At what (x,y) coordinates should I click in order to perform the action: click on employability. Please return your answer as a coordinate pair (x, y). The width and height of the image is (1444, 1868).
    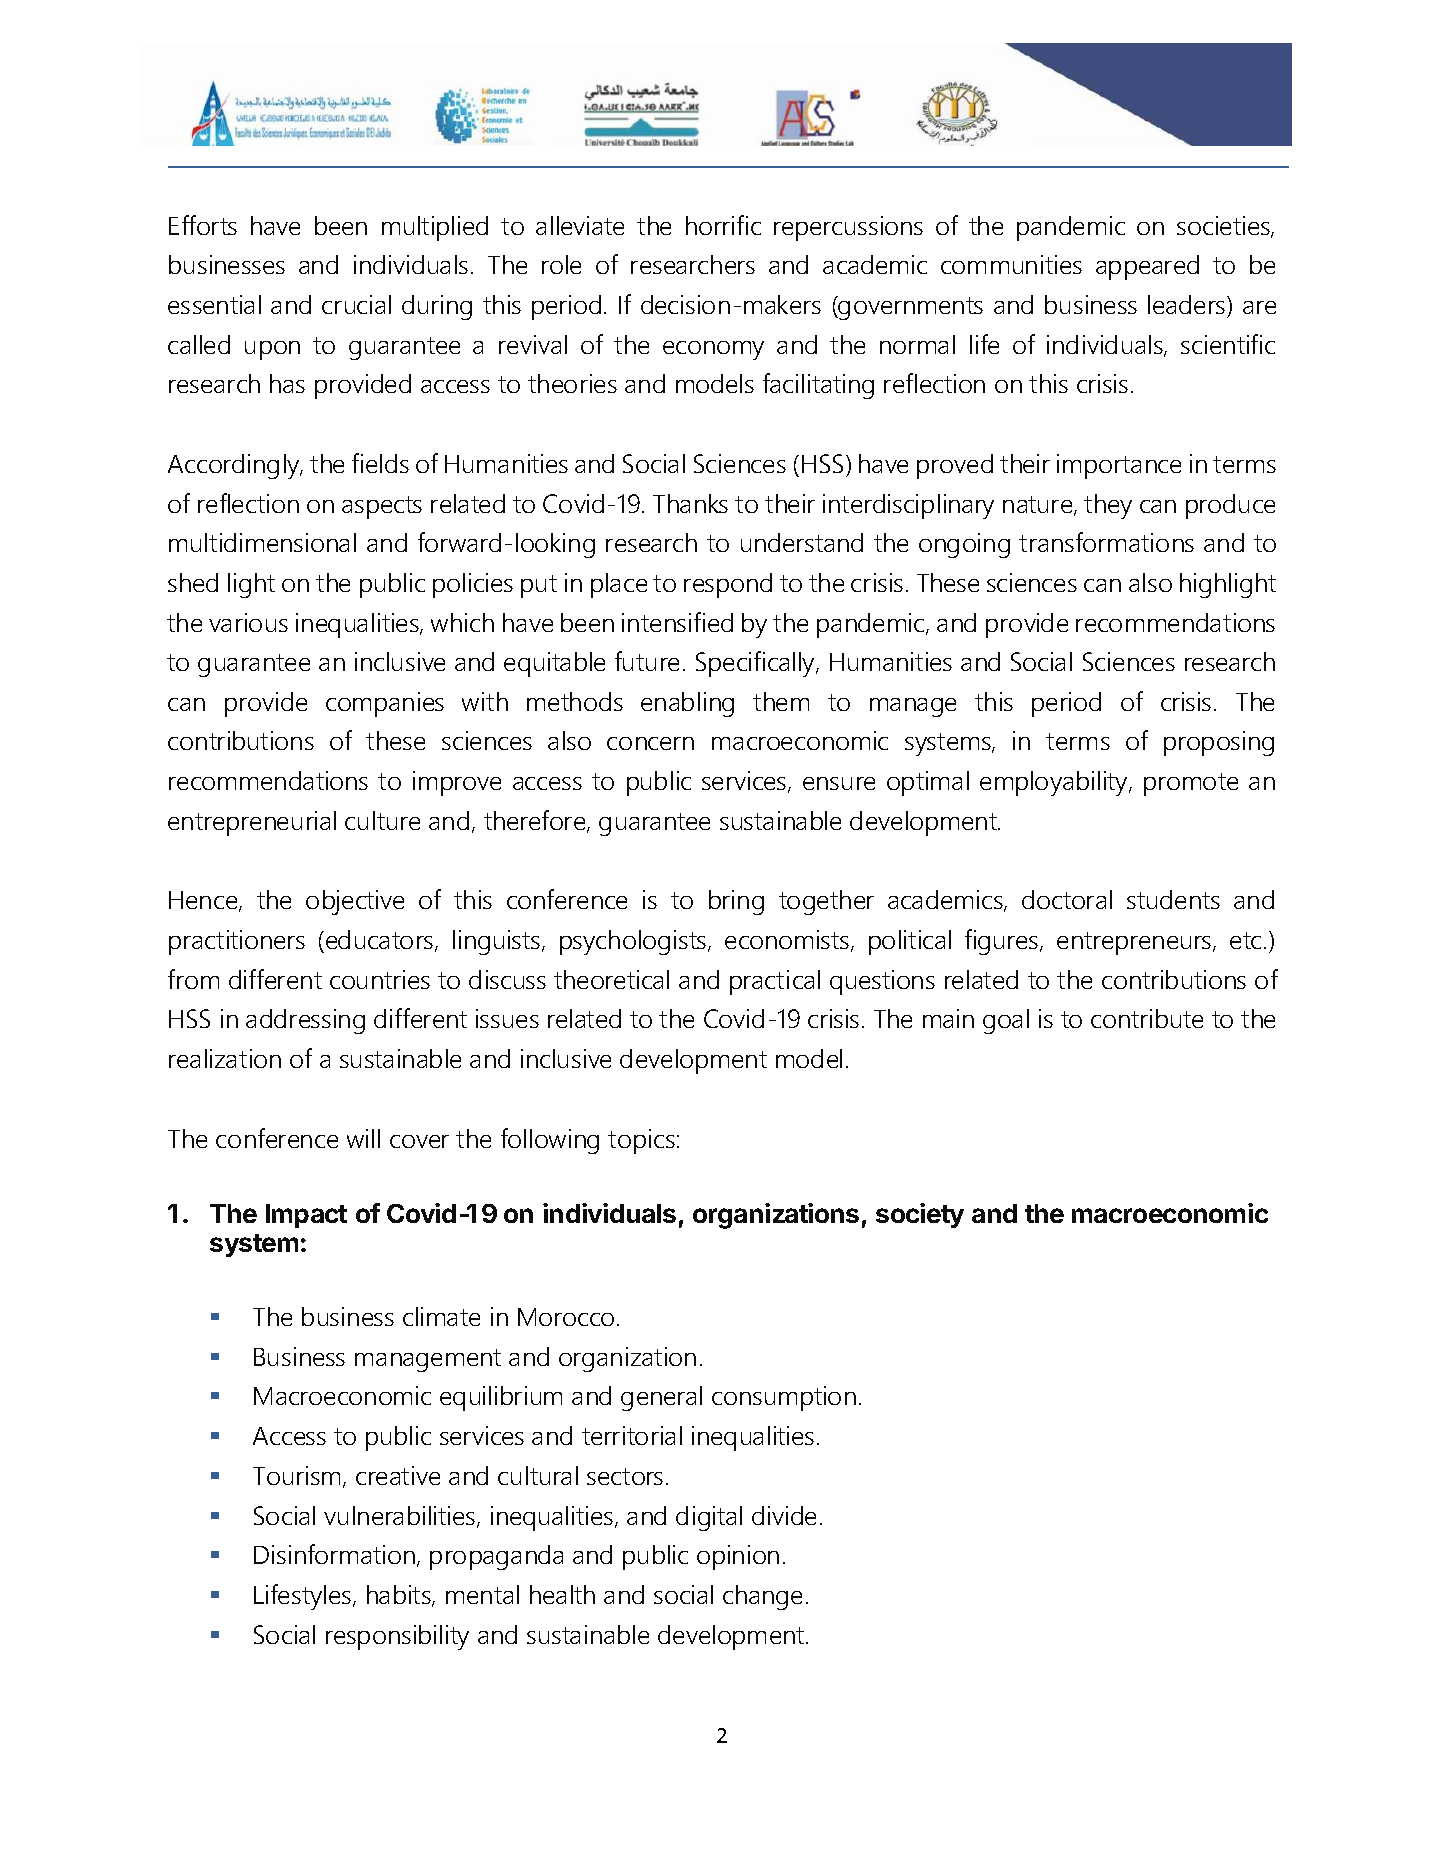
    Looking at the image, I should click on (1055, 783).
